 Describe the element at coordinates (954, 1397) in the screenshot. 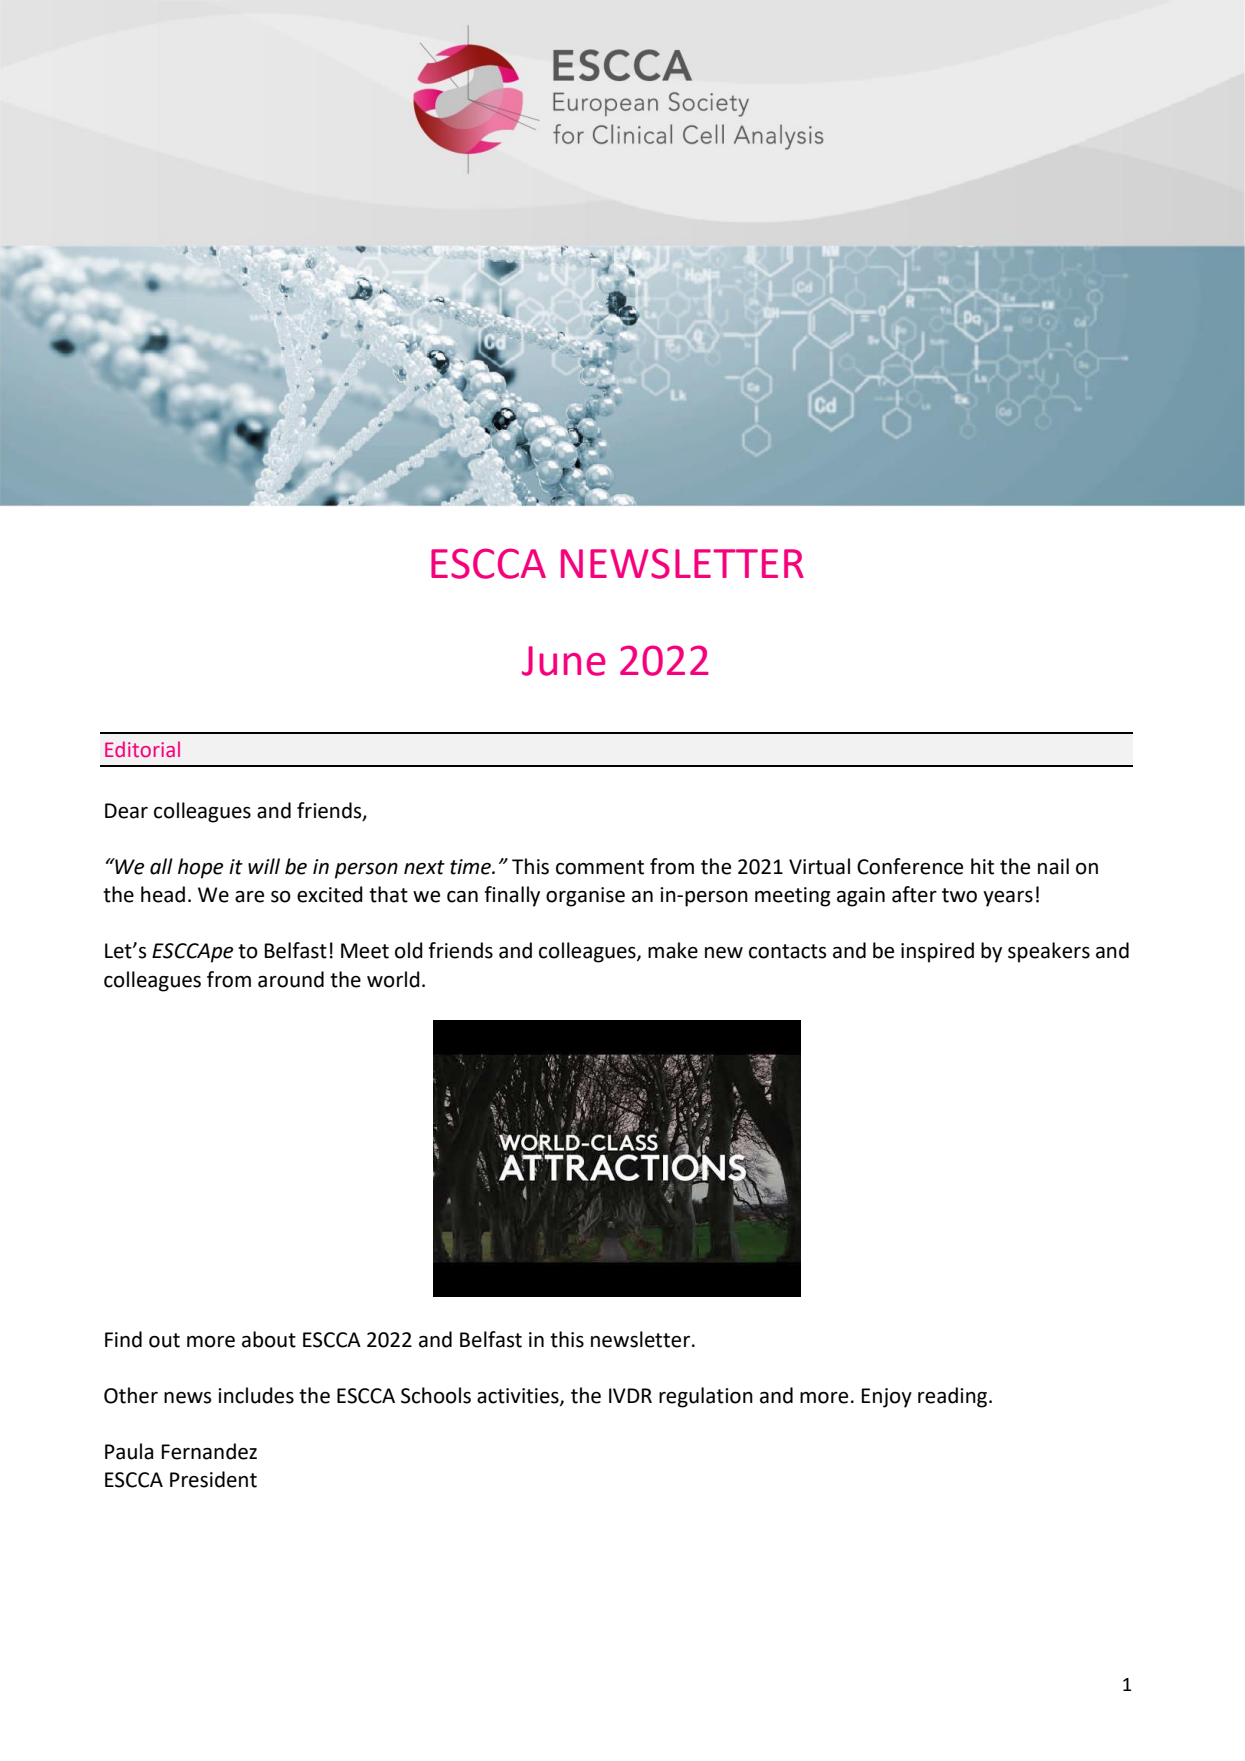

I see `reading` at that location.
